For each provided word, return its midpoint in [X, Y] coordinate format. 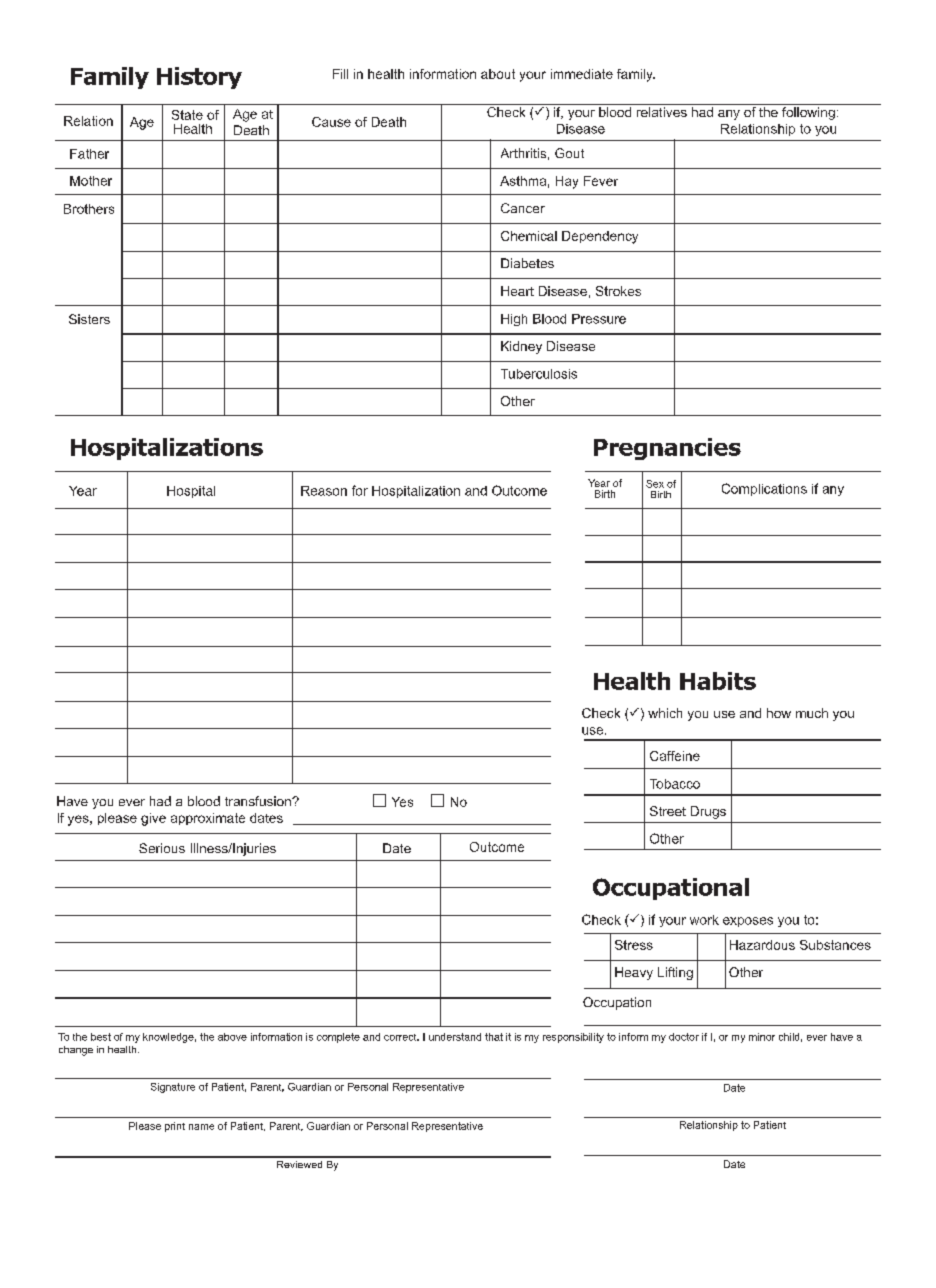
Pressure [599, 319]
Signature [173, 1088]
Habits [718, 681]
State [187, 115]
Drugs [708, 812]
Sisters [89, 319]
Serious [162, 848]
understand [455, 1037]
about [498, 74]
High [514, 320]
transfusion [259, 801]
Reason [324, 491]
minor [762, 1037]
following [808, 113]
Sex [655, 484]
